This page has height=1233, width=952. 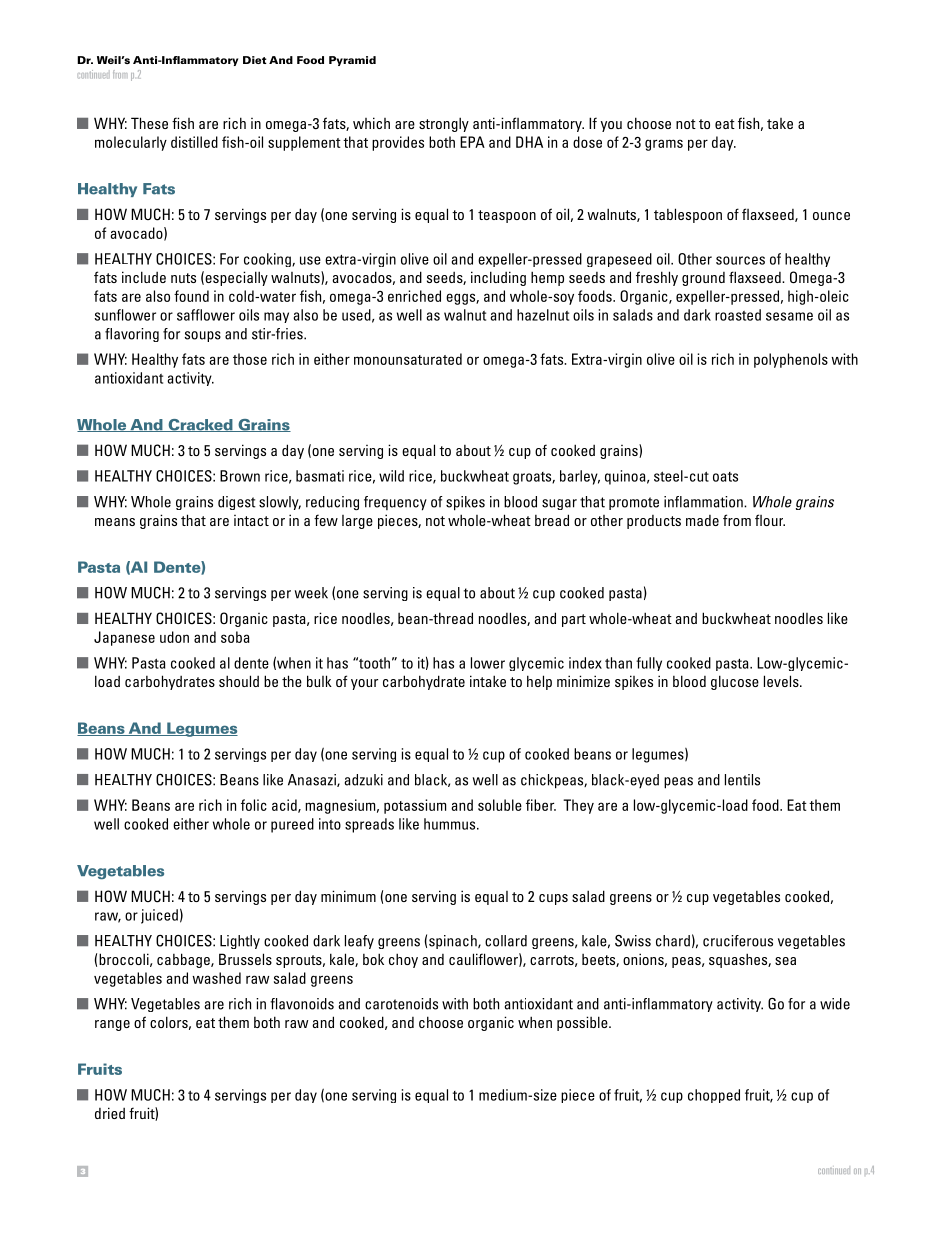 What do you see at coordinates (174, 637) in the page?
I see `udon` at bounding box center [174, 637].
